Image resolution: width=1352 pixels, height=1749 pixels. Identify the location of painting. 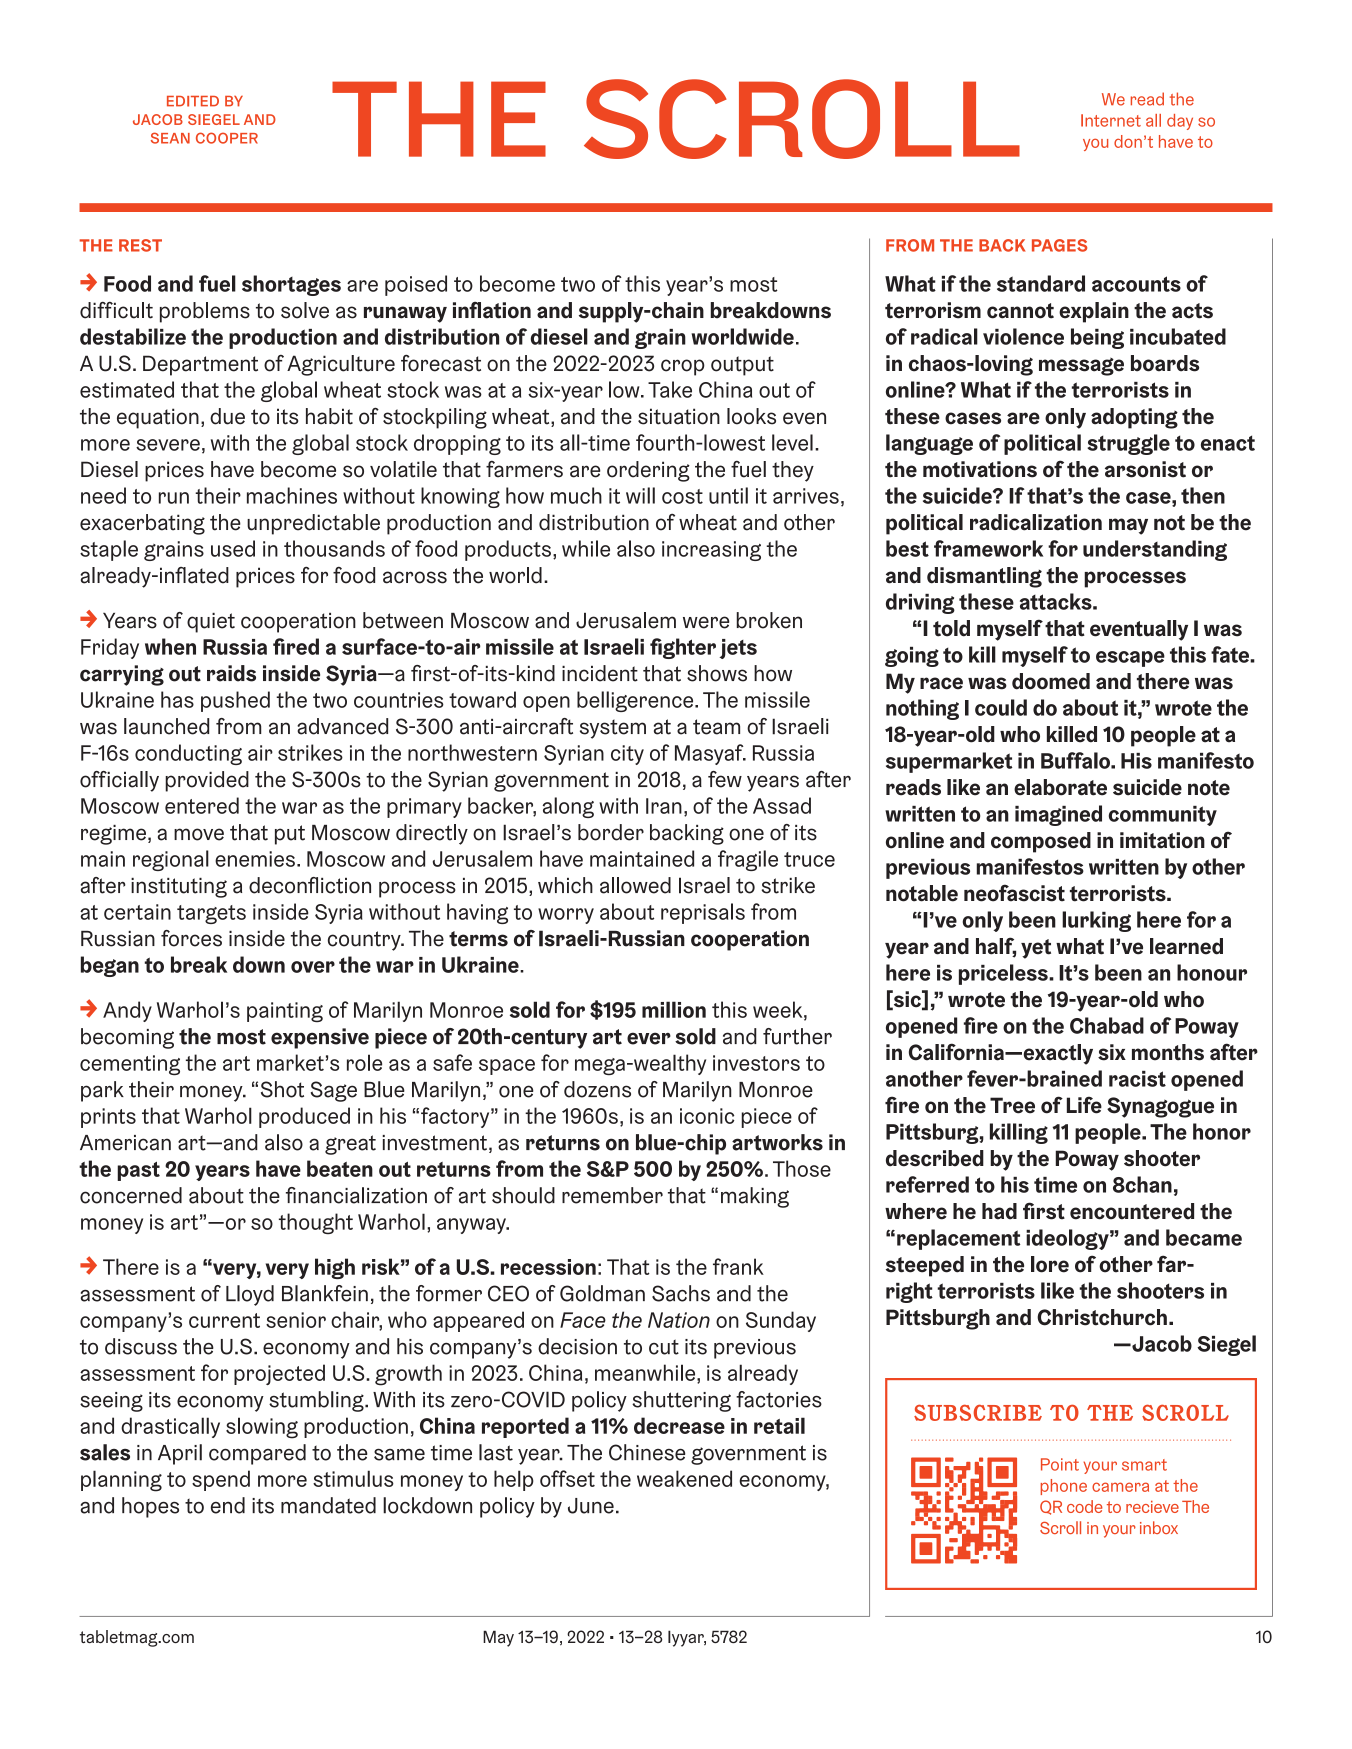
(285, 1012).
